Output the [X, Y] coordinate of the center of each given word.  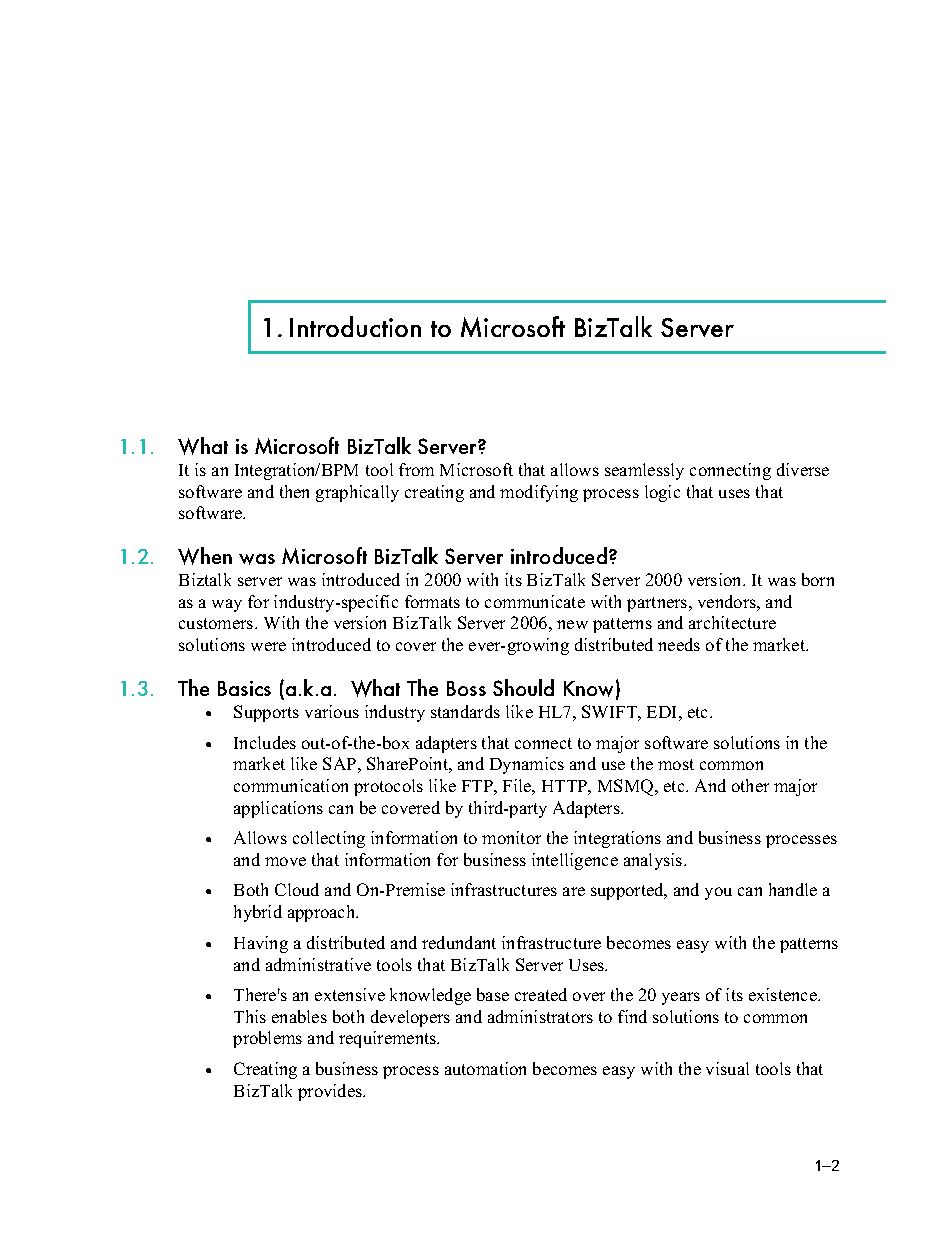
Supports [266, 713]
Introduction [355, 326]
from [416, 469]
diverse [803, 469]
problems [267, 1039]
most [676, 764]
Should [523, 687]
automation [485, 1068]
